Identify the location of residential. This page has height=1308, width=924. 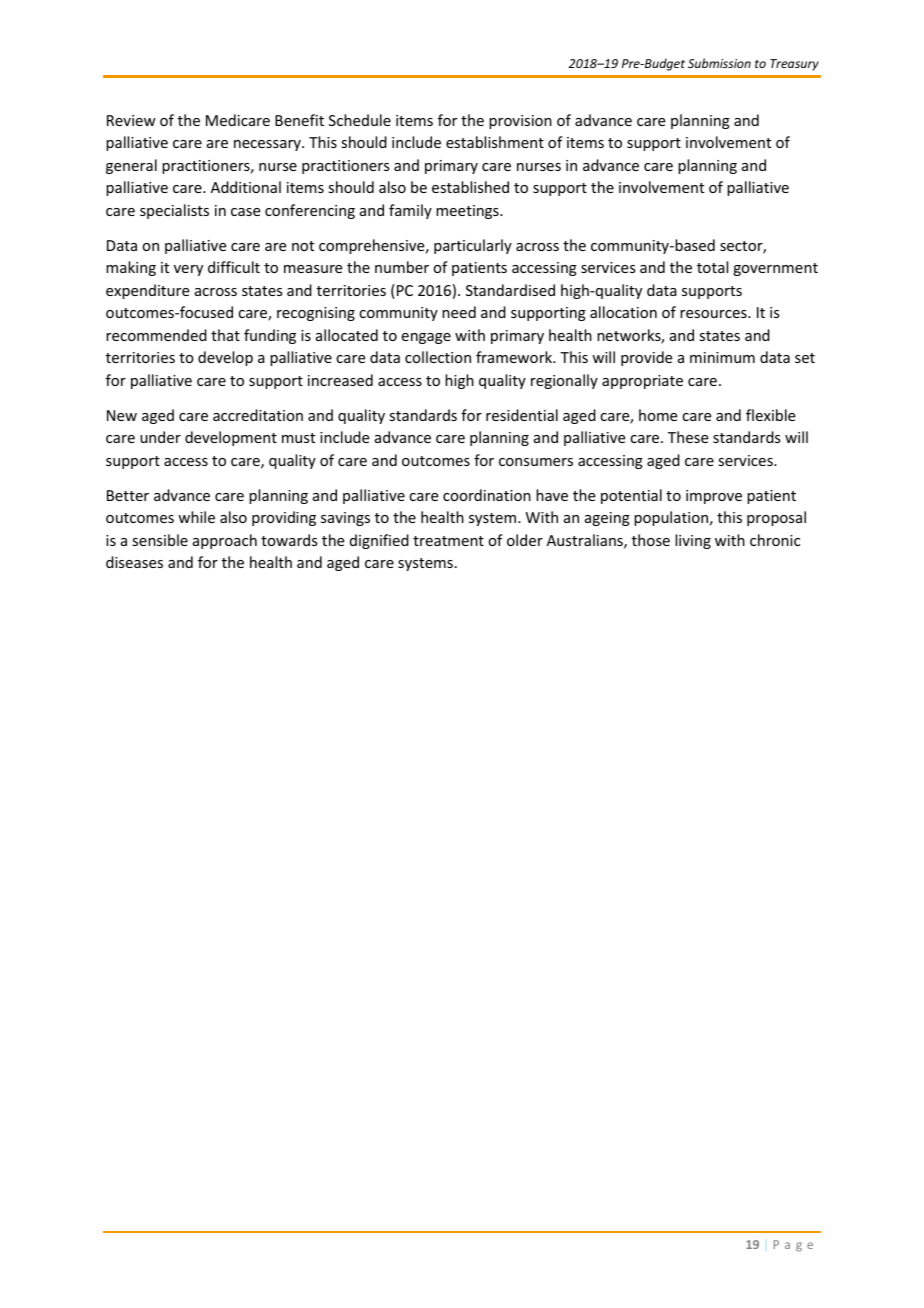
(522, 415).
